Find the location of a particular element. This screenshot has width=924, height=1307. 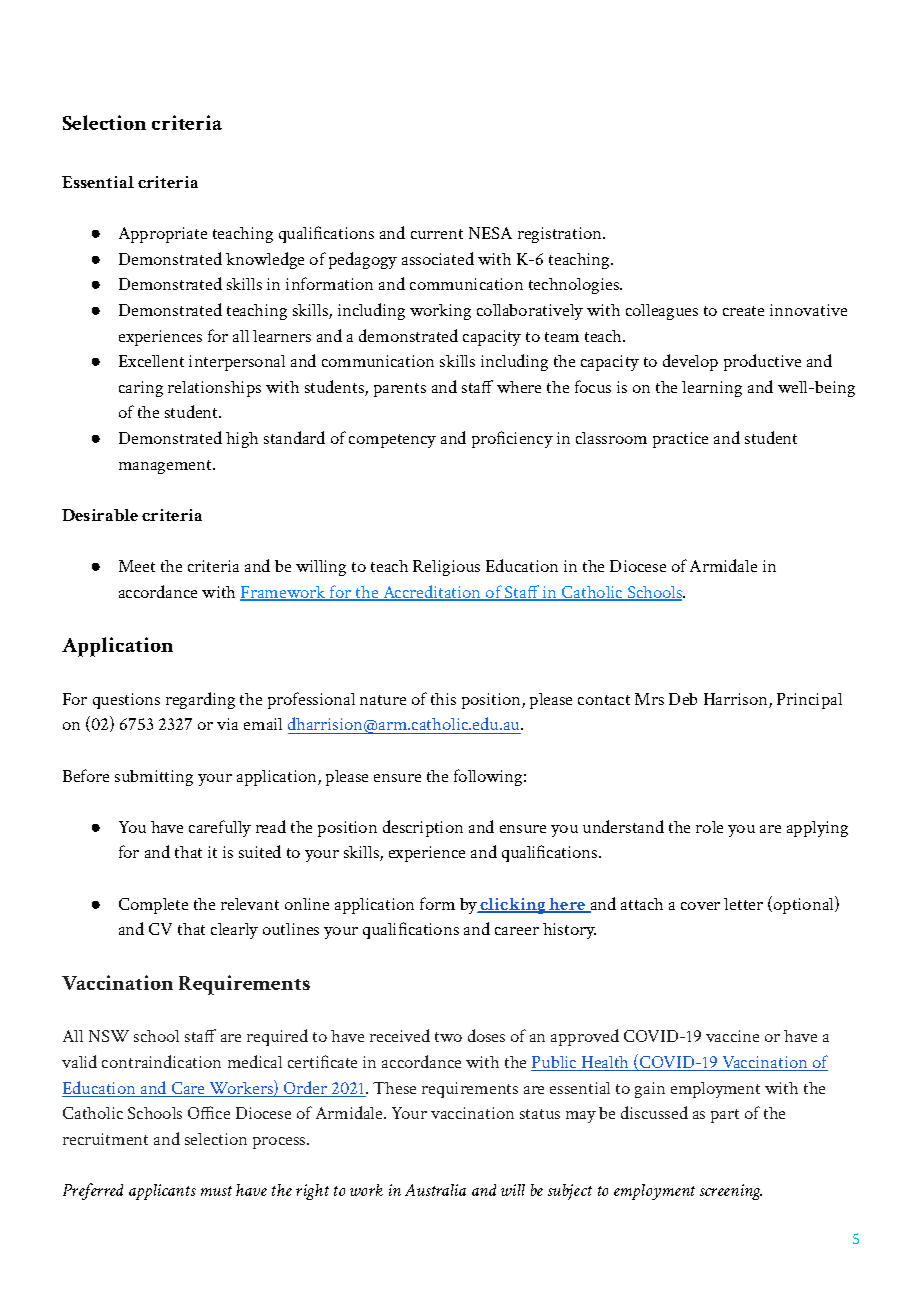

practice is located at coordinates (680, 440).
